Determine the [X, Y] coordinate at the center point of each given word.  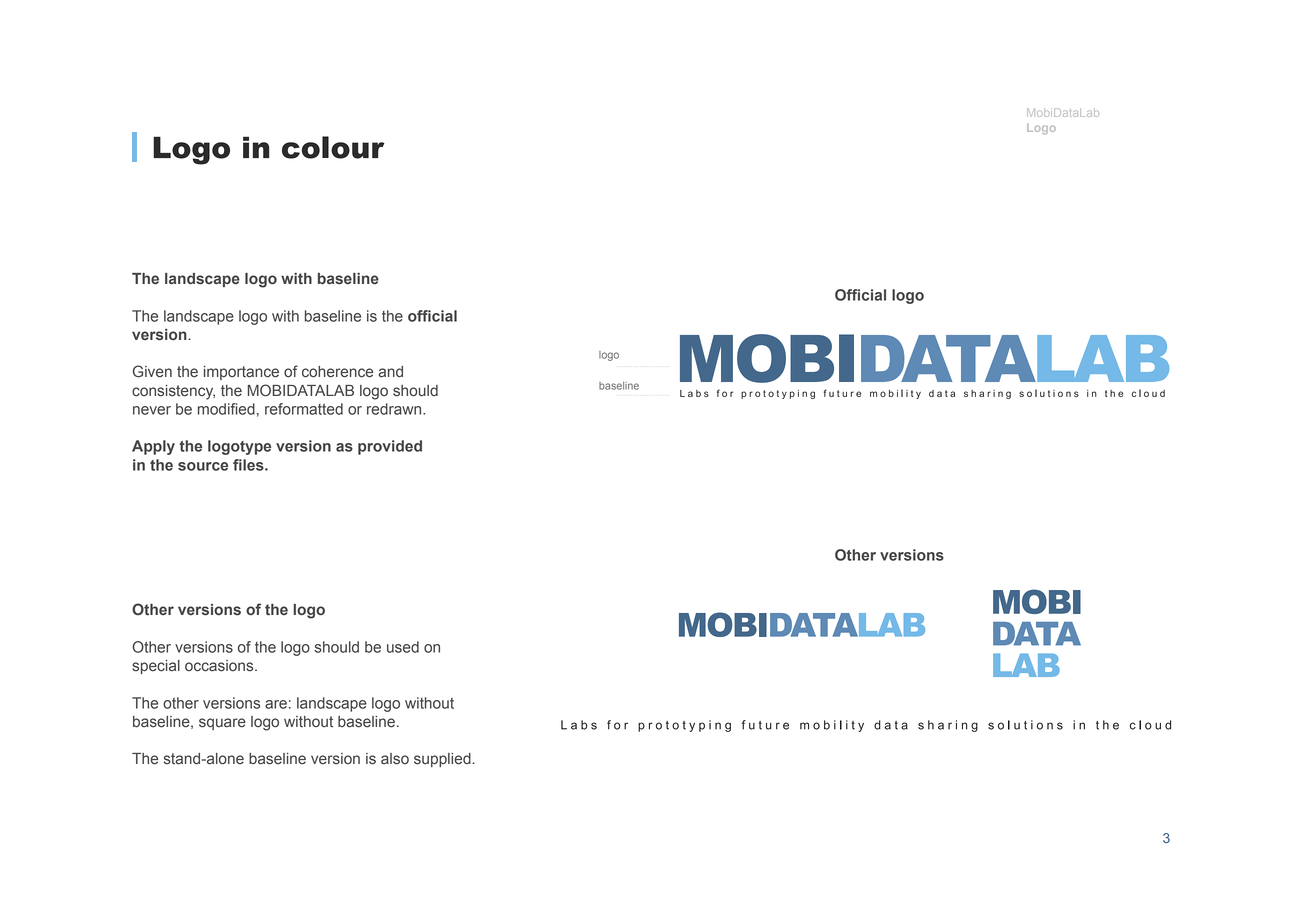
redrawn [395, 409]
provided [390, 447]
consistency [173, 392]
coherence [337, 372]
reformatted [304, 409]
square [222, 724]
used [403, 647]
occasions [220, 666]
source [203, 466]
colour [333, 147]
